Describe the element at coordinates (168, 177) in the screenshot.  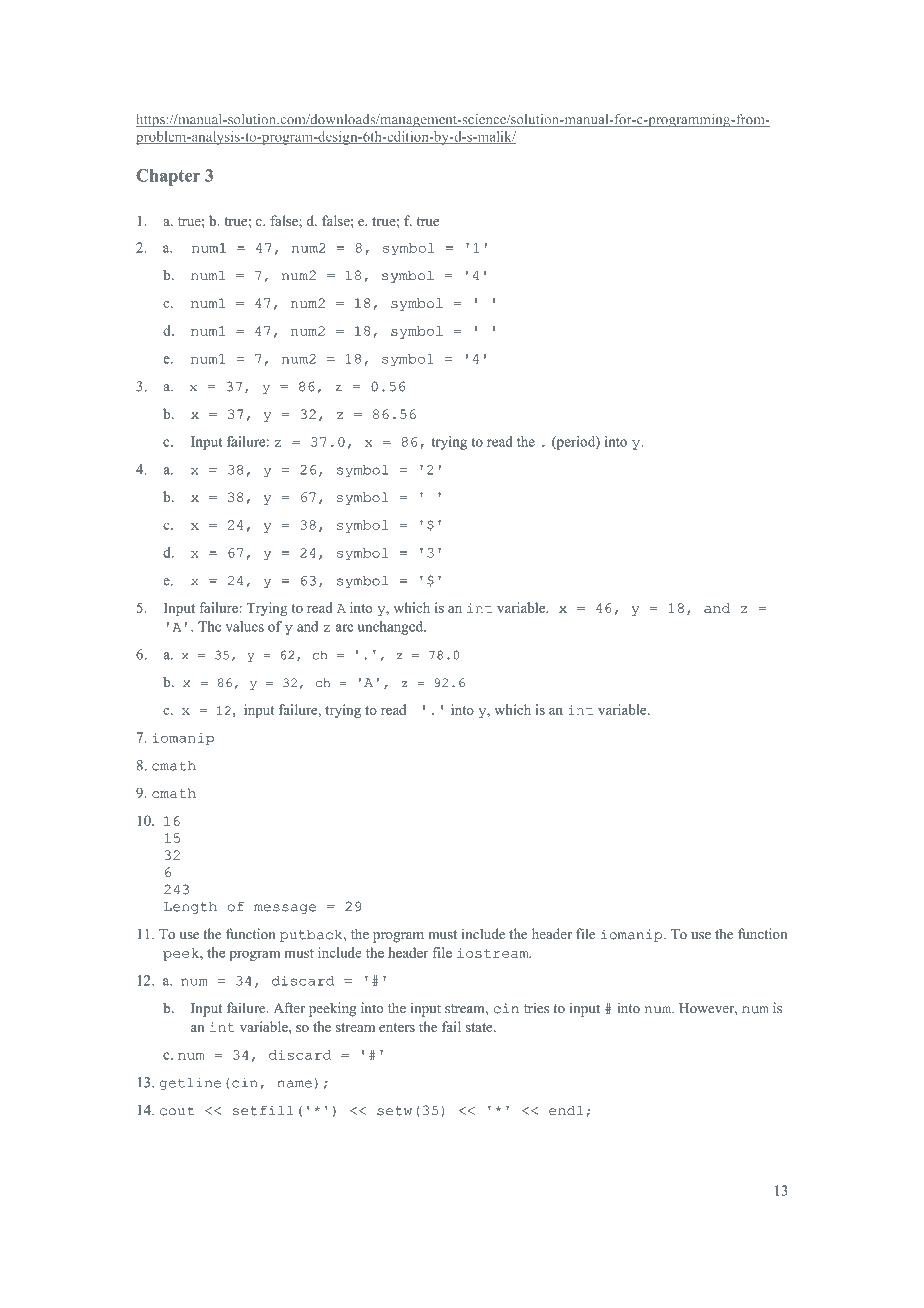
I see `Chapter` at that location.
